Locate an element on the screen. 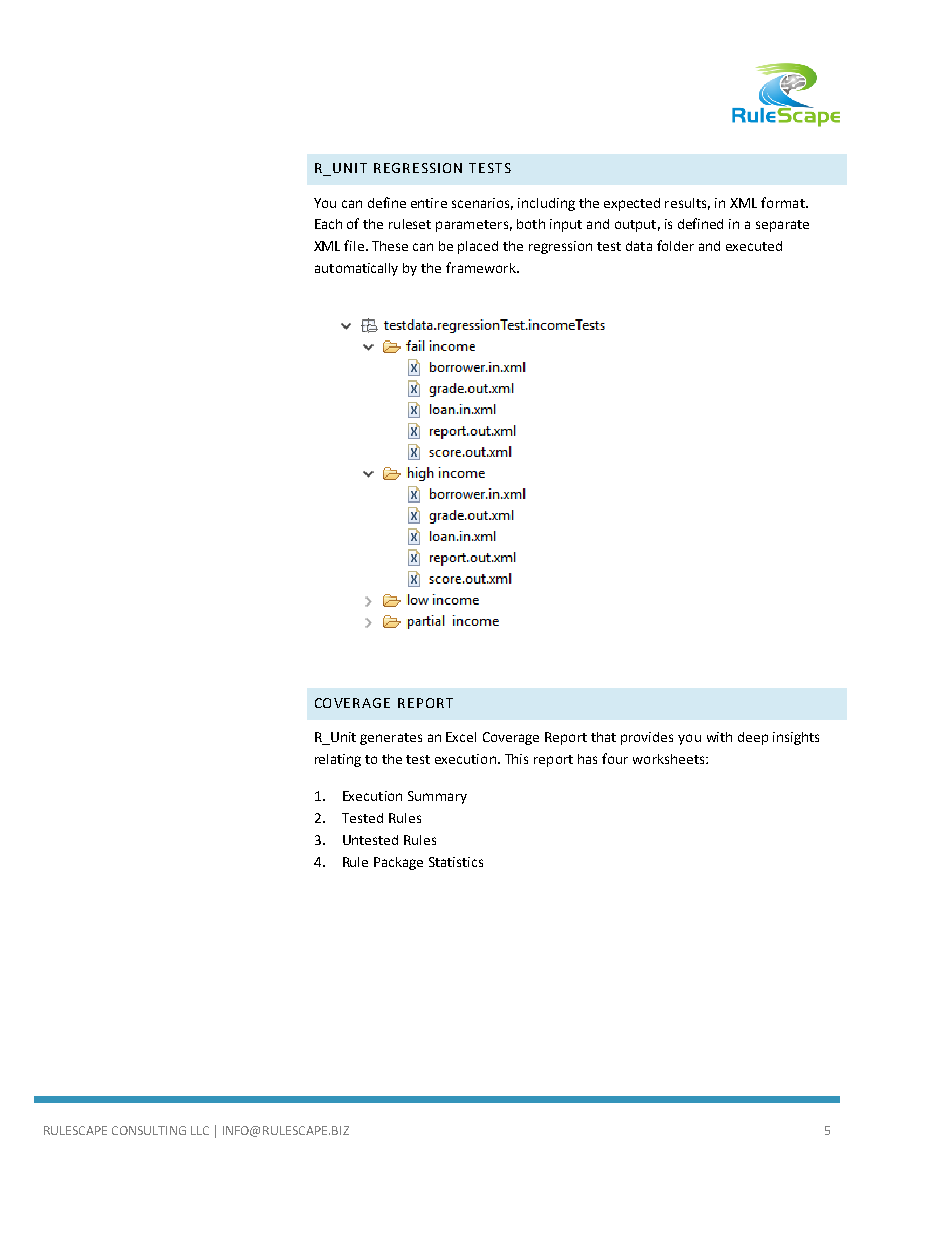 Image resolution: width=952 pixels, height=1233 pixels. folder is located at coordinates (675, 245).
